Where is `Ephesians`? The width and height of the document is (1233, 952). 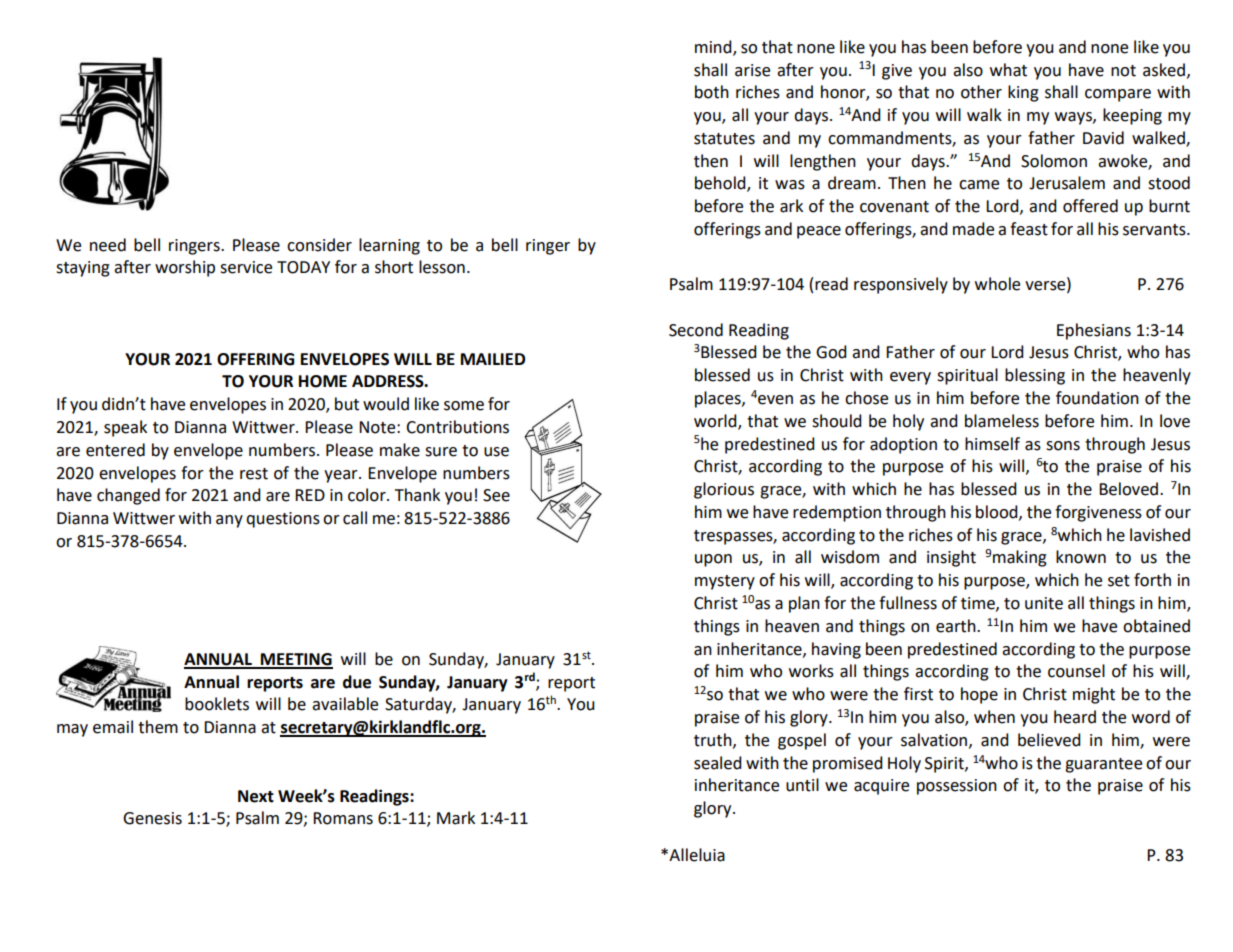 Ephesians is located at coordinates (1094, 331).
